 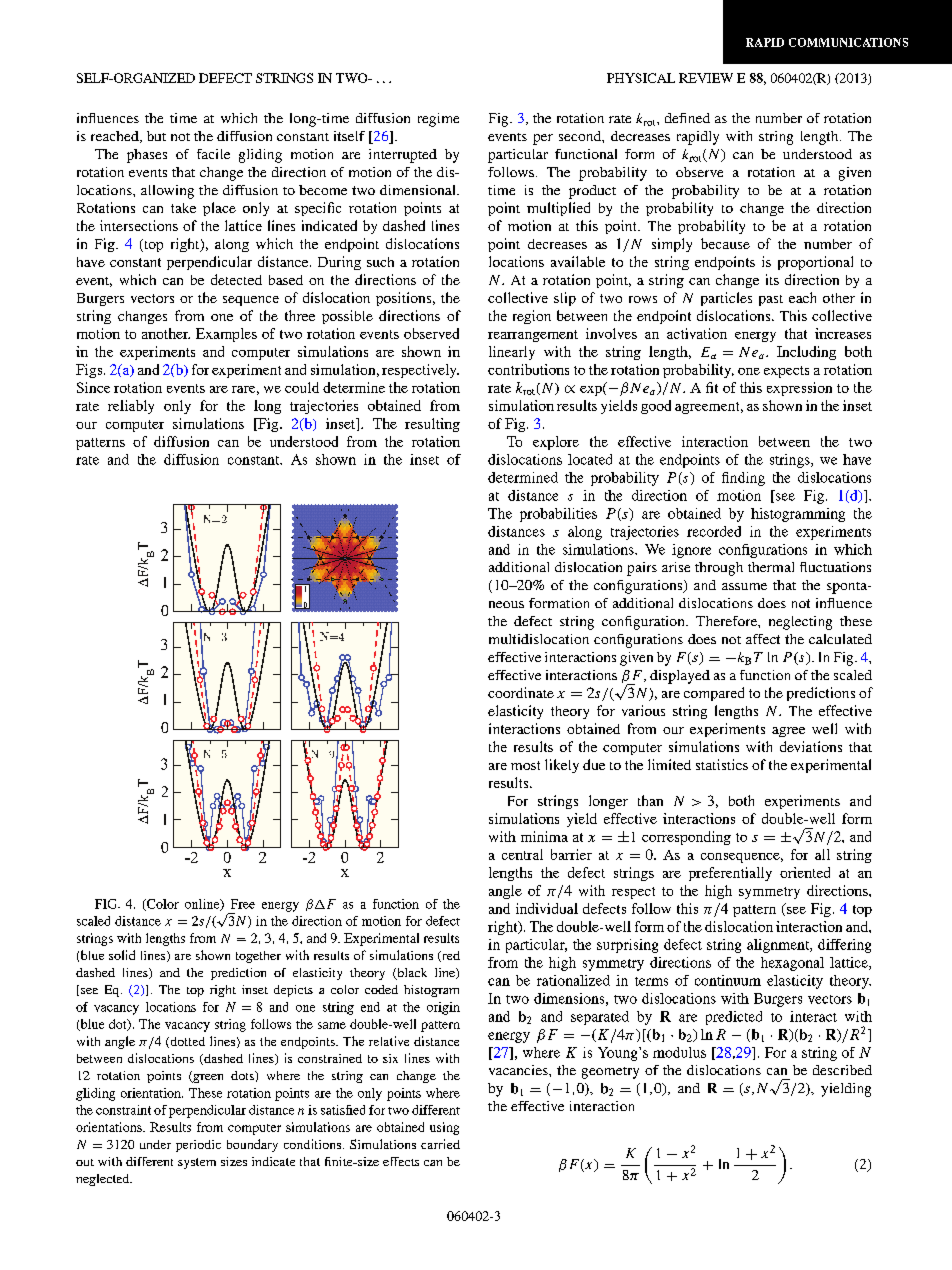 I want to click on hexagonal, so click(x=792, y=964).
